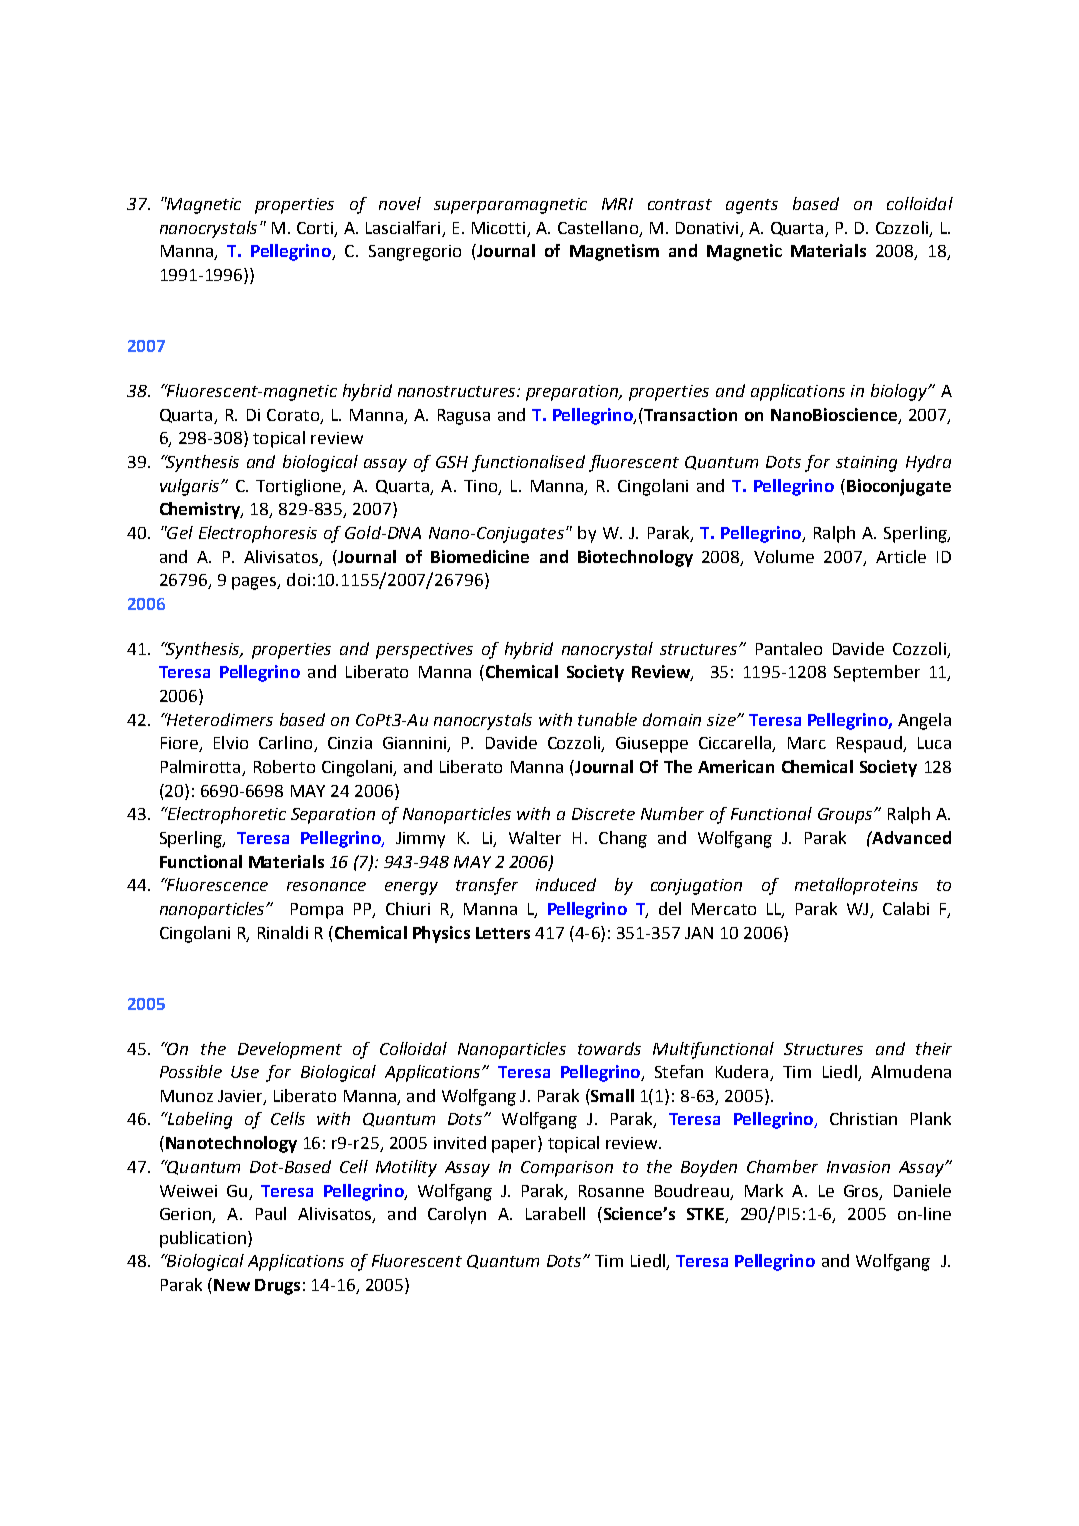 Image resolution: width=1079 pixels, height=1526 pixels. I want to click on Roberto, so click(284, 766).
